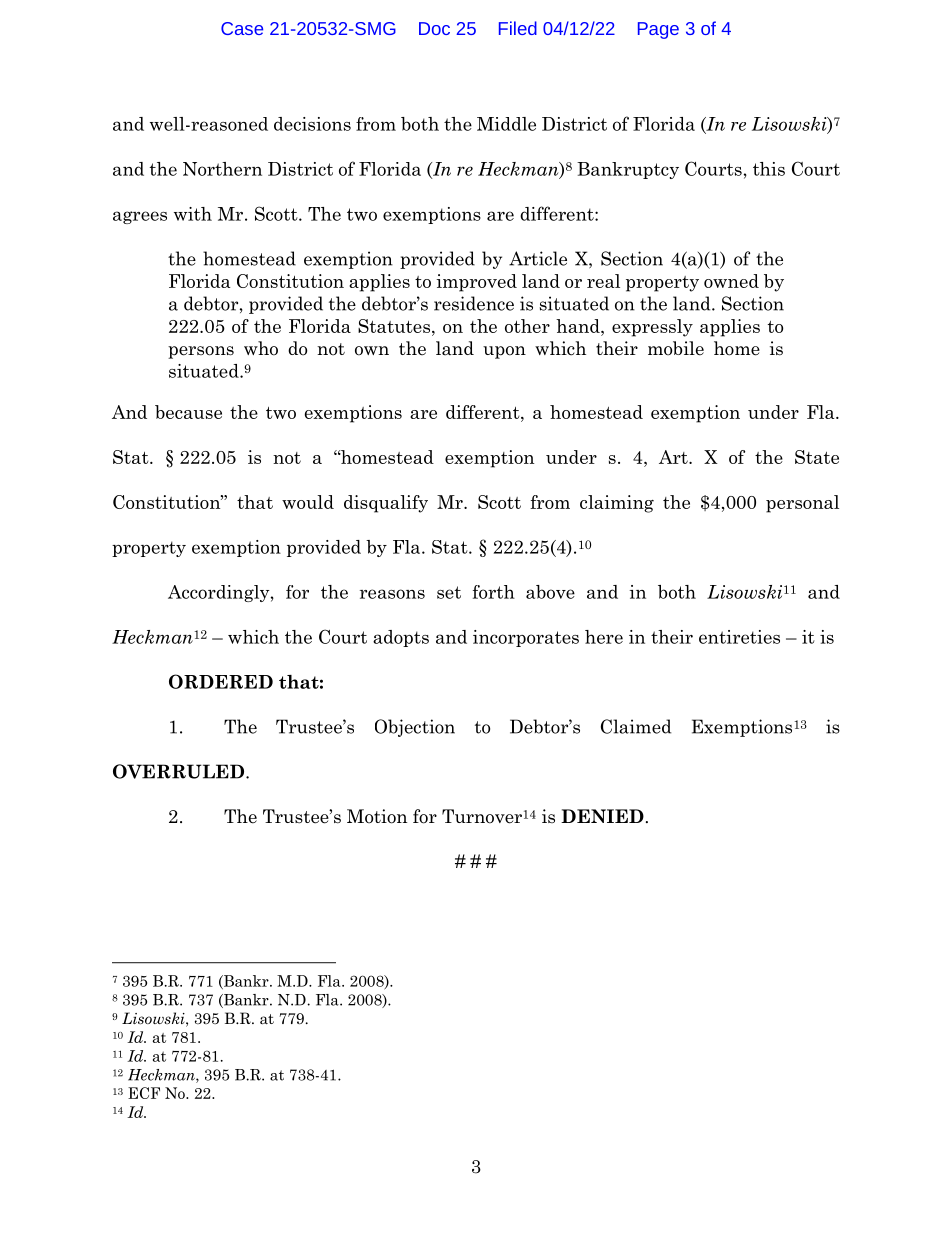 Image resolution: width=952 pixels, height=1233 pixels. I want to click on Motion, so click(377, 816).
